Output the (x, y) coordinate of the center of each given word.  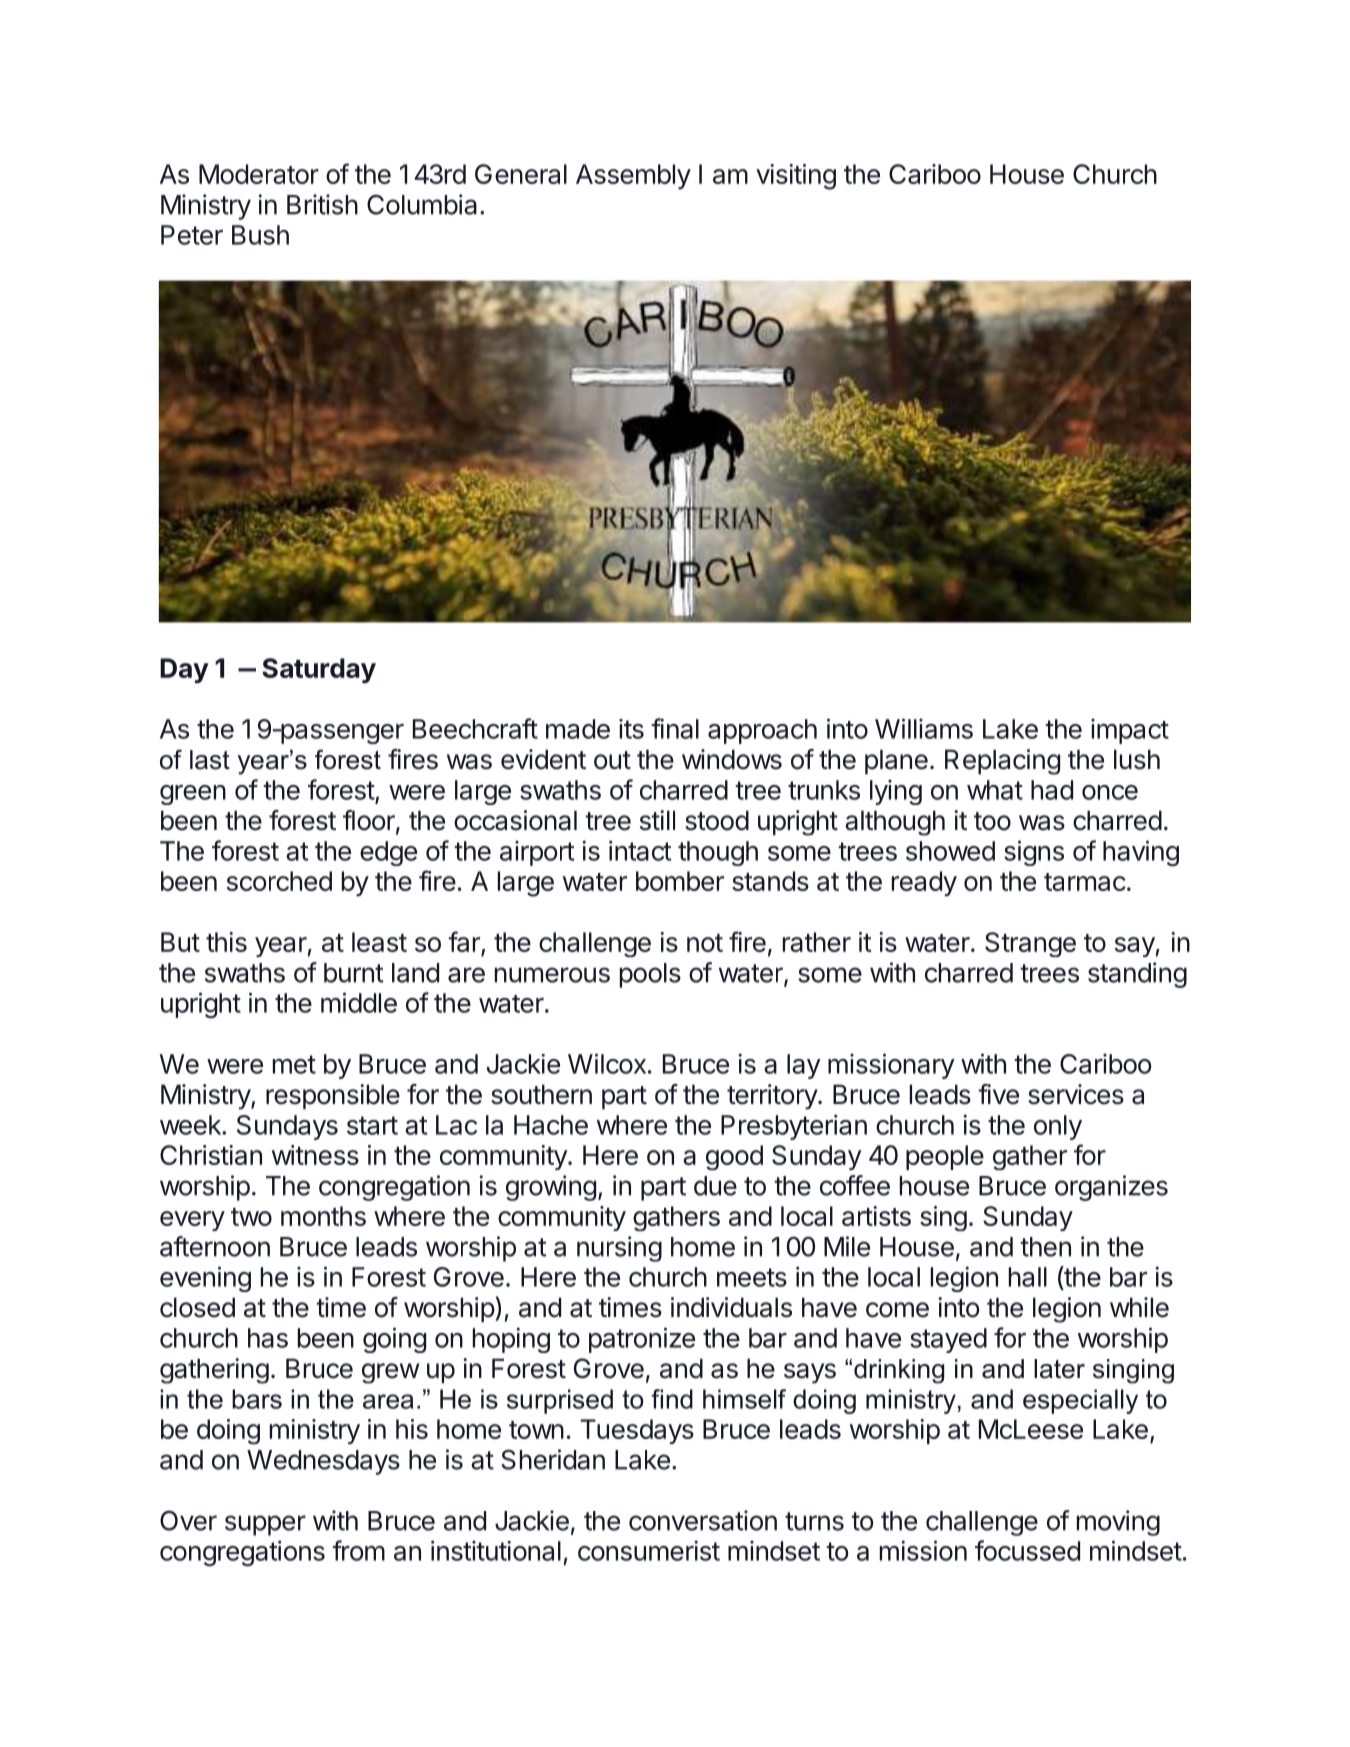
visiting (796, 177)
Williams (924, 728)
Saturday (319, 671)
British (322, 204)
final (675, 728)
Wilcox (607, 1063)
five (998, 1094)
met (294, 1064)
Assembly (633, 176)
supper (265, 1525)
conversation (703, 1520)
